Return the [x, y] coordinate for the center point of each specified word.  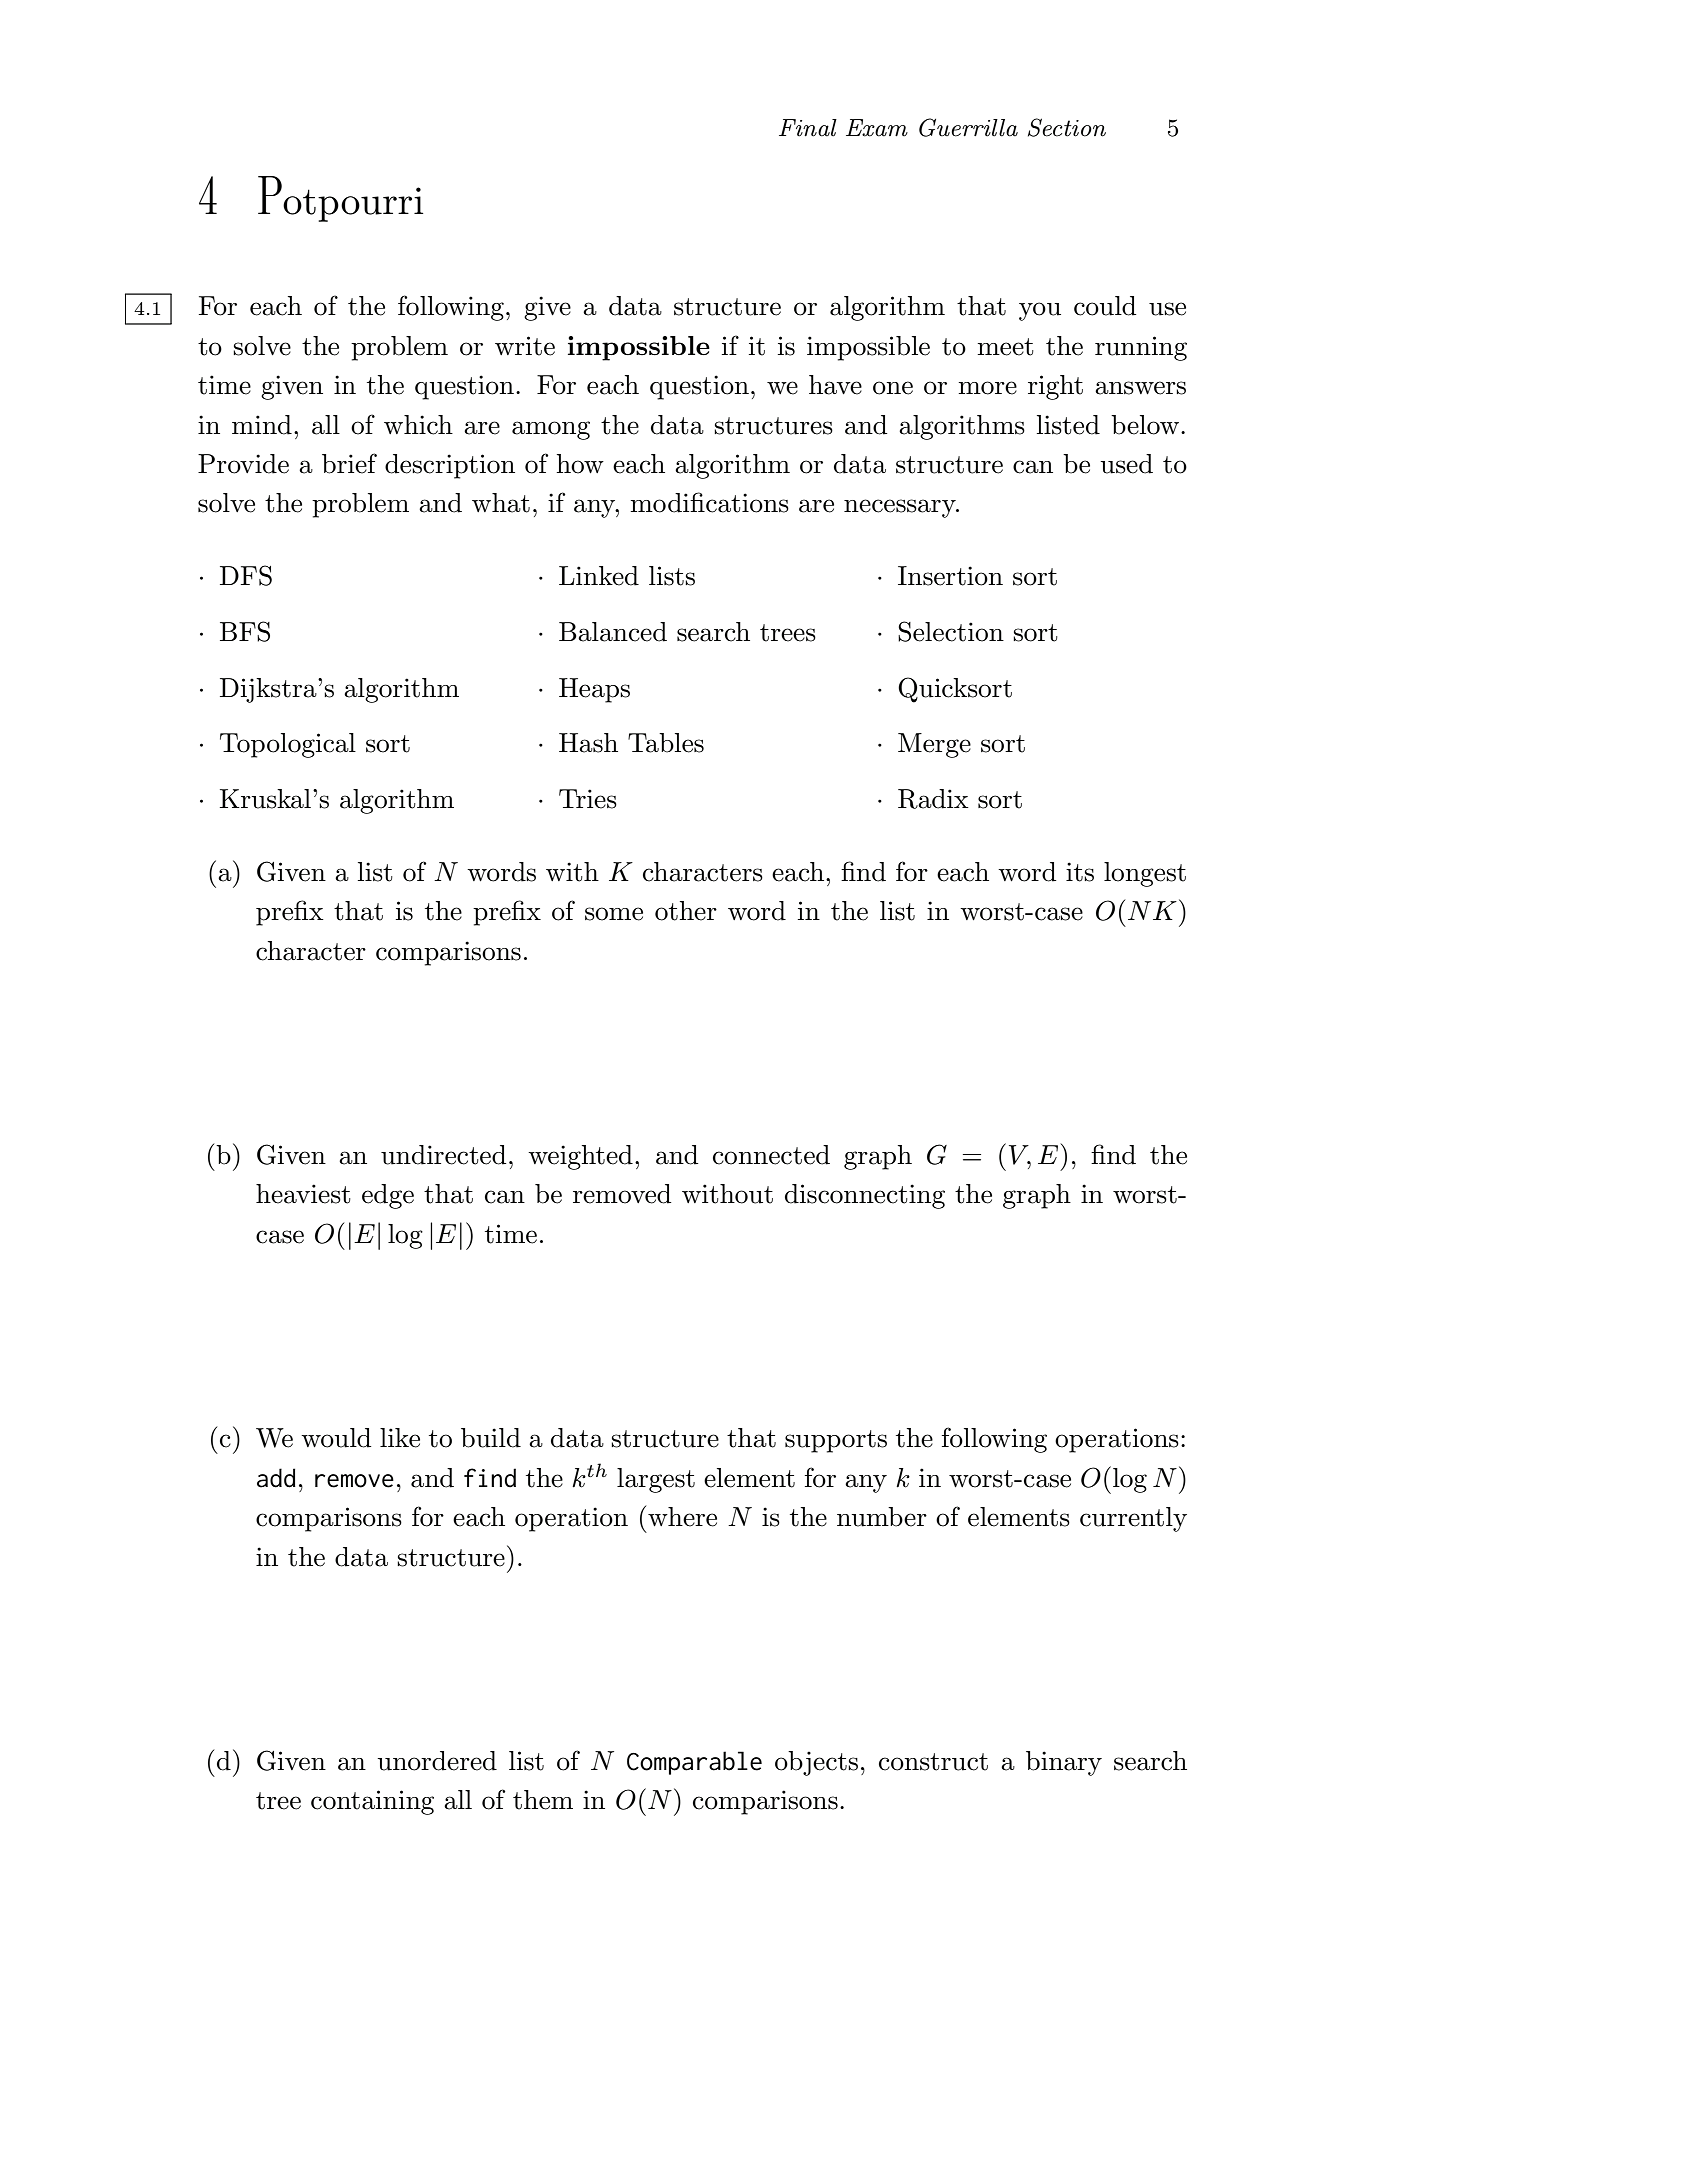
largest [656, 1480]
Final [808, 128]
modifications [710, 502]
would [336, 1438]
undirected [443, 1155]
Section [1067, 127]
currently [1133, 1519]
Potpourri [341, 199]
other [686, 911]
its [1080, 872]
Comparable [694, 1763]
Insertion [950, 576]
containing [372, 1802]
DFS [246, 575]
